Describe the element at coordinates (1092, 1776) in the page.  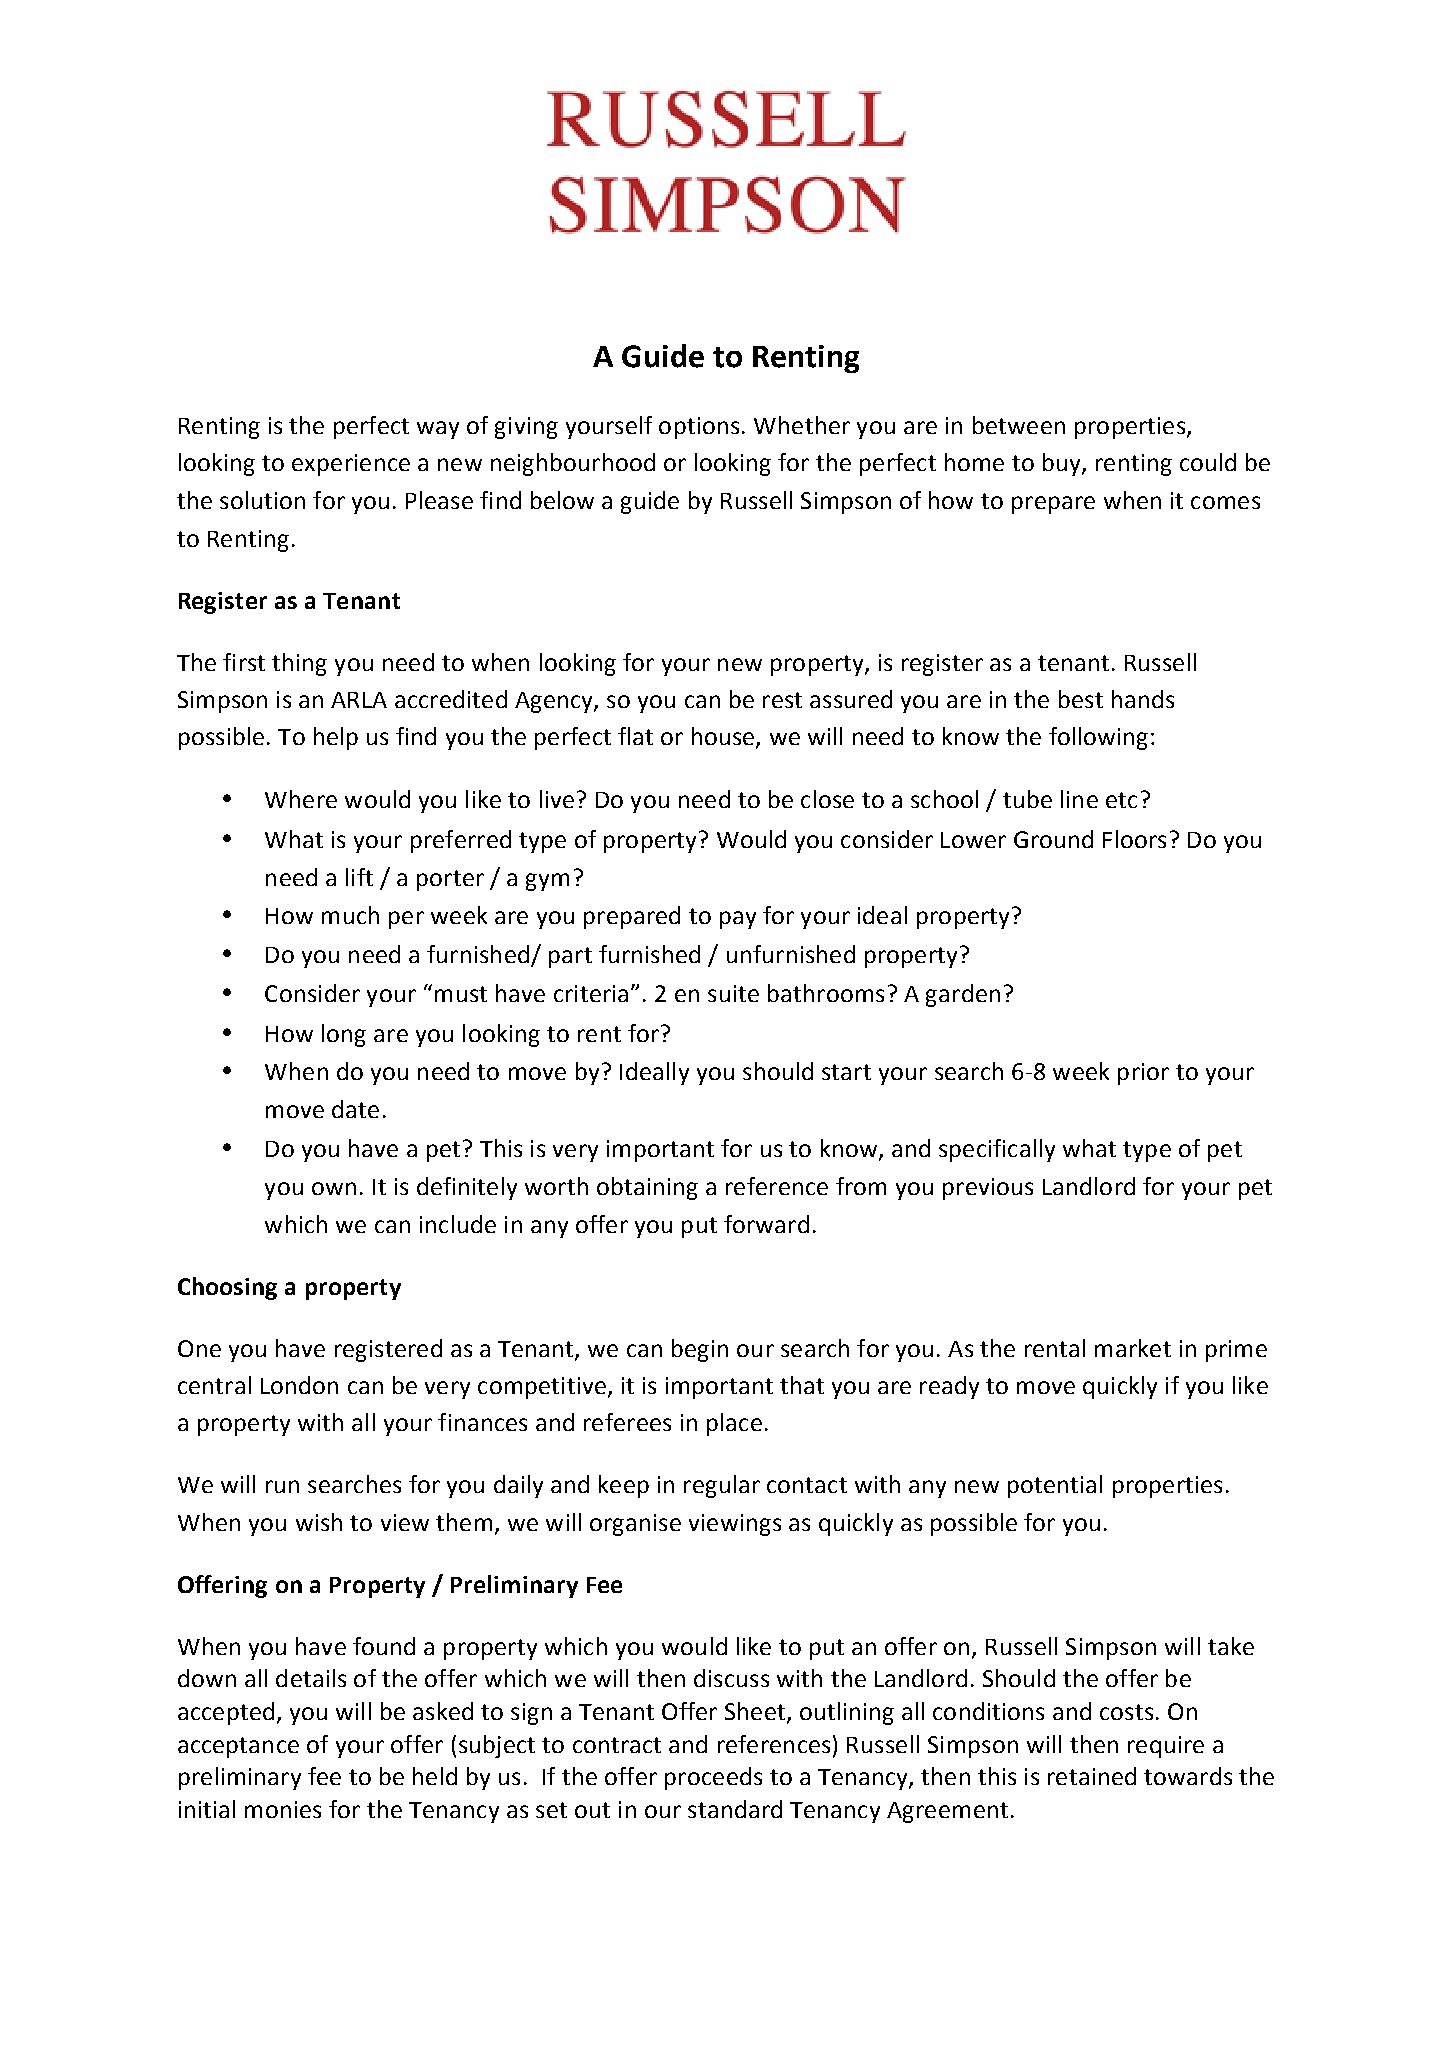
I see `retained` at that location.
